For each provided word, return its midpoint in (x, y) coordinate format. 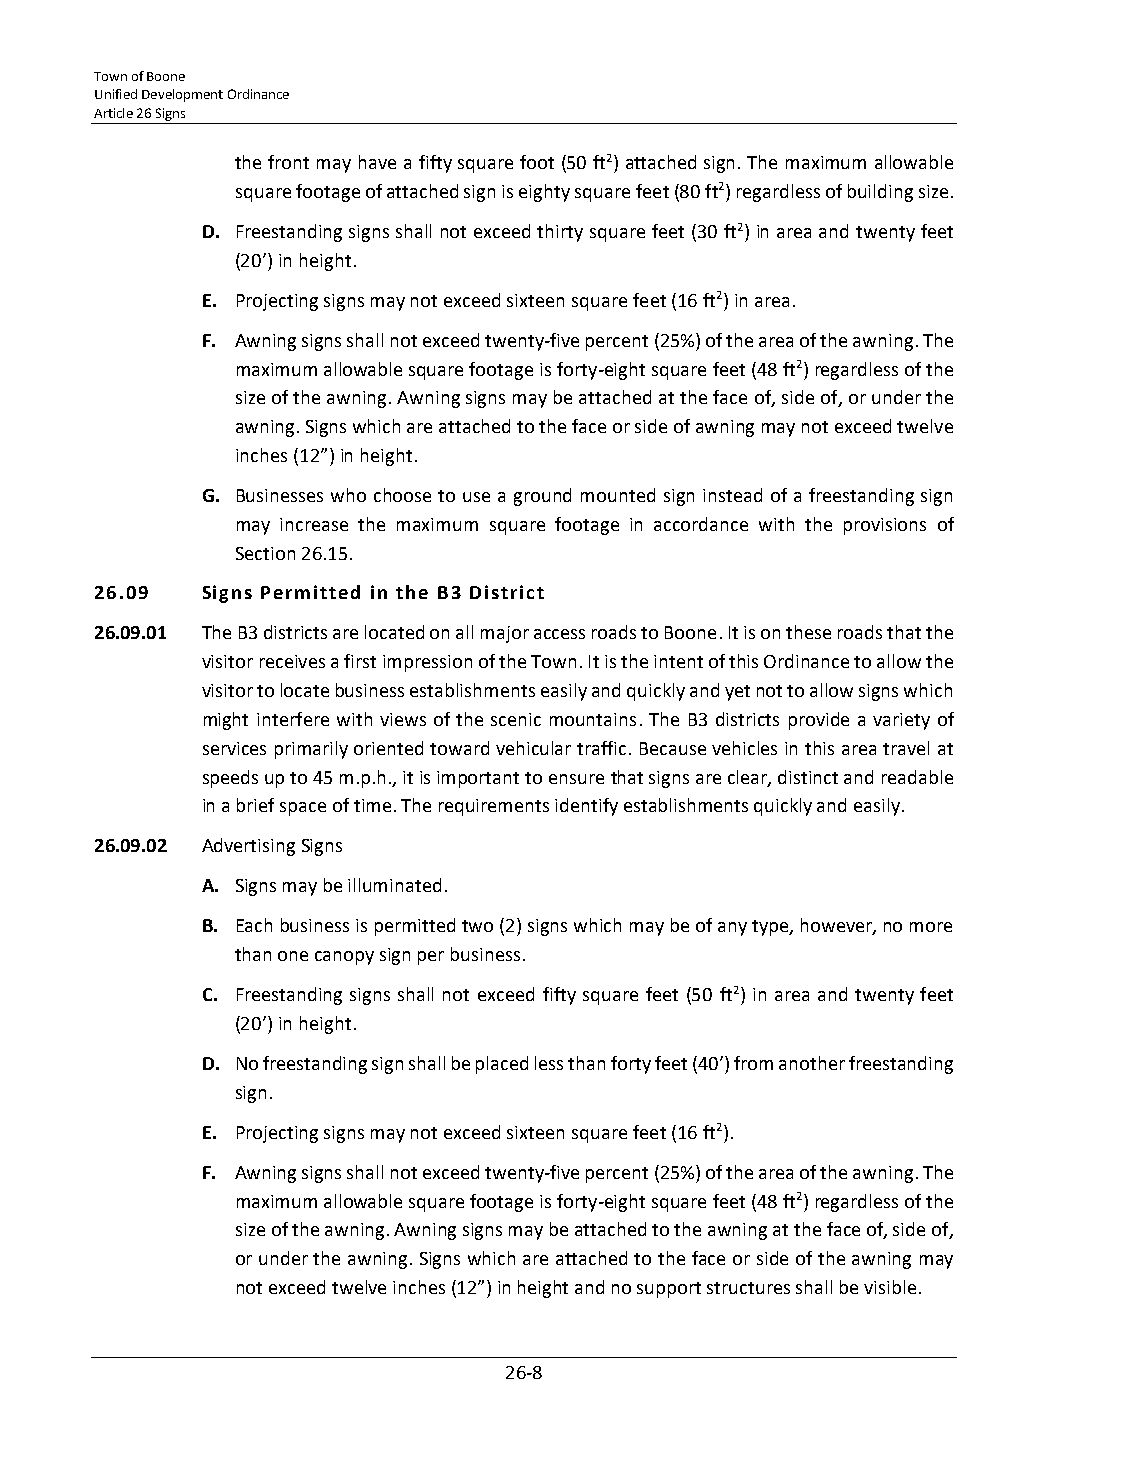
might (226, 721)
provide (819, 721)
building (880, 193)
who (348, 495)
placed (502, 1065)
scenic (516, 719)
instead (732, 495)
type (771, 928)
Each (254, 925)
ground (542, 497)
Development (182, 95)
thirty (560, 233)
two (477, 926)
